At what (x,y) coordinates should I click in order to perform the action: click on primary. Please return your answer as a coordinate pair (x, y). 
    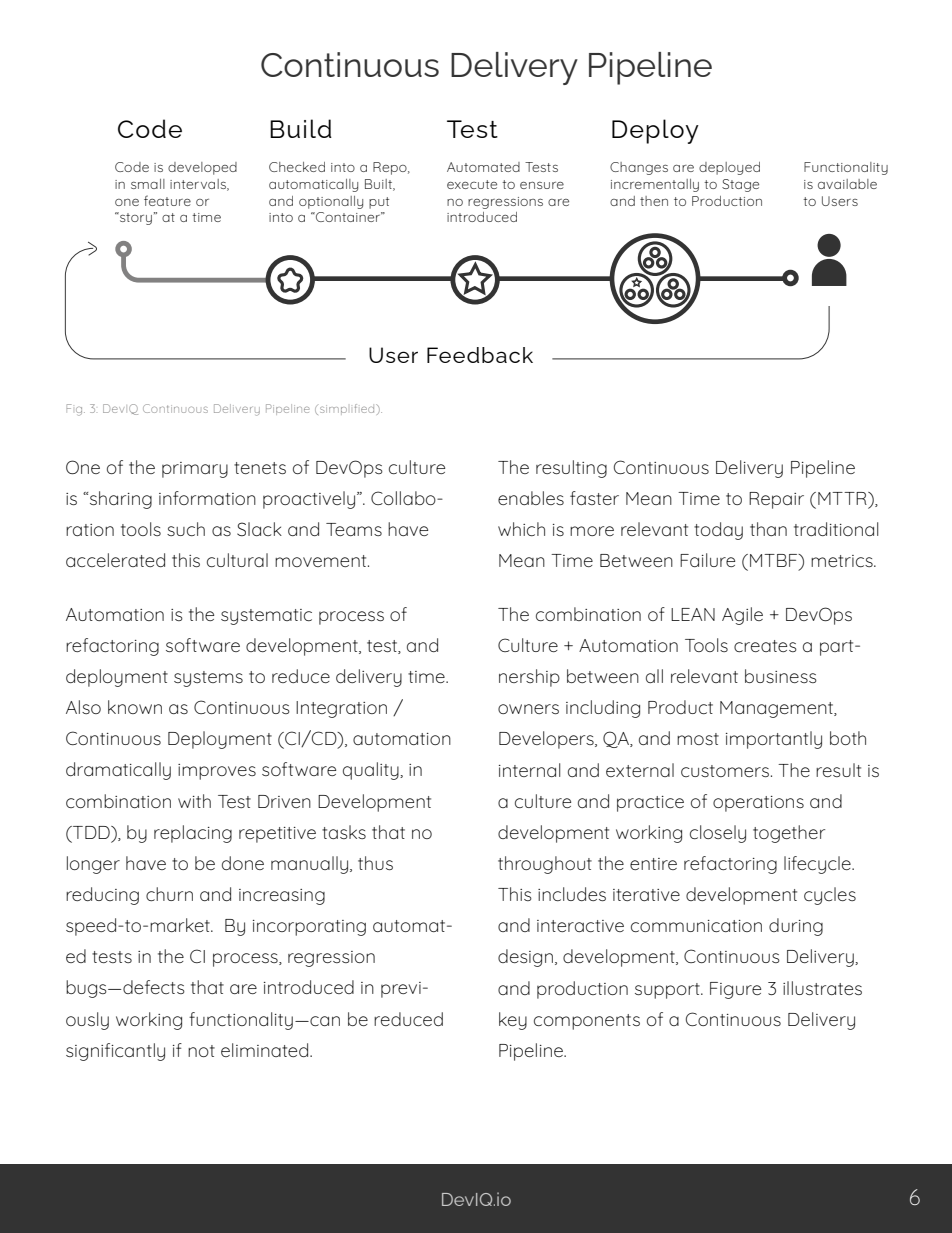
    Looking at the image, I should click on (195, 470).
